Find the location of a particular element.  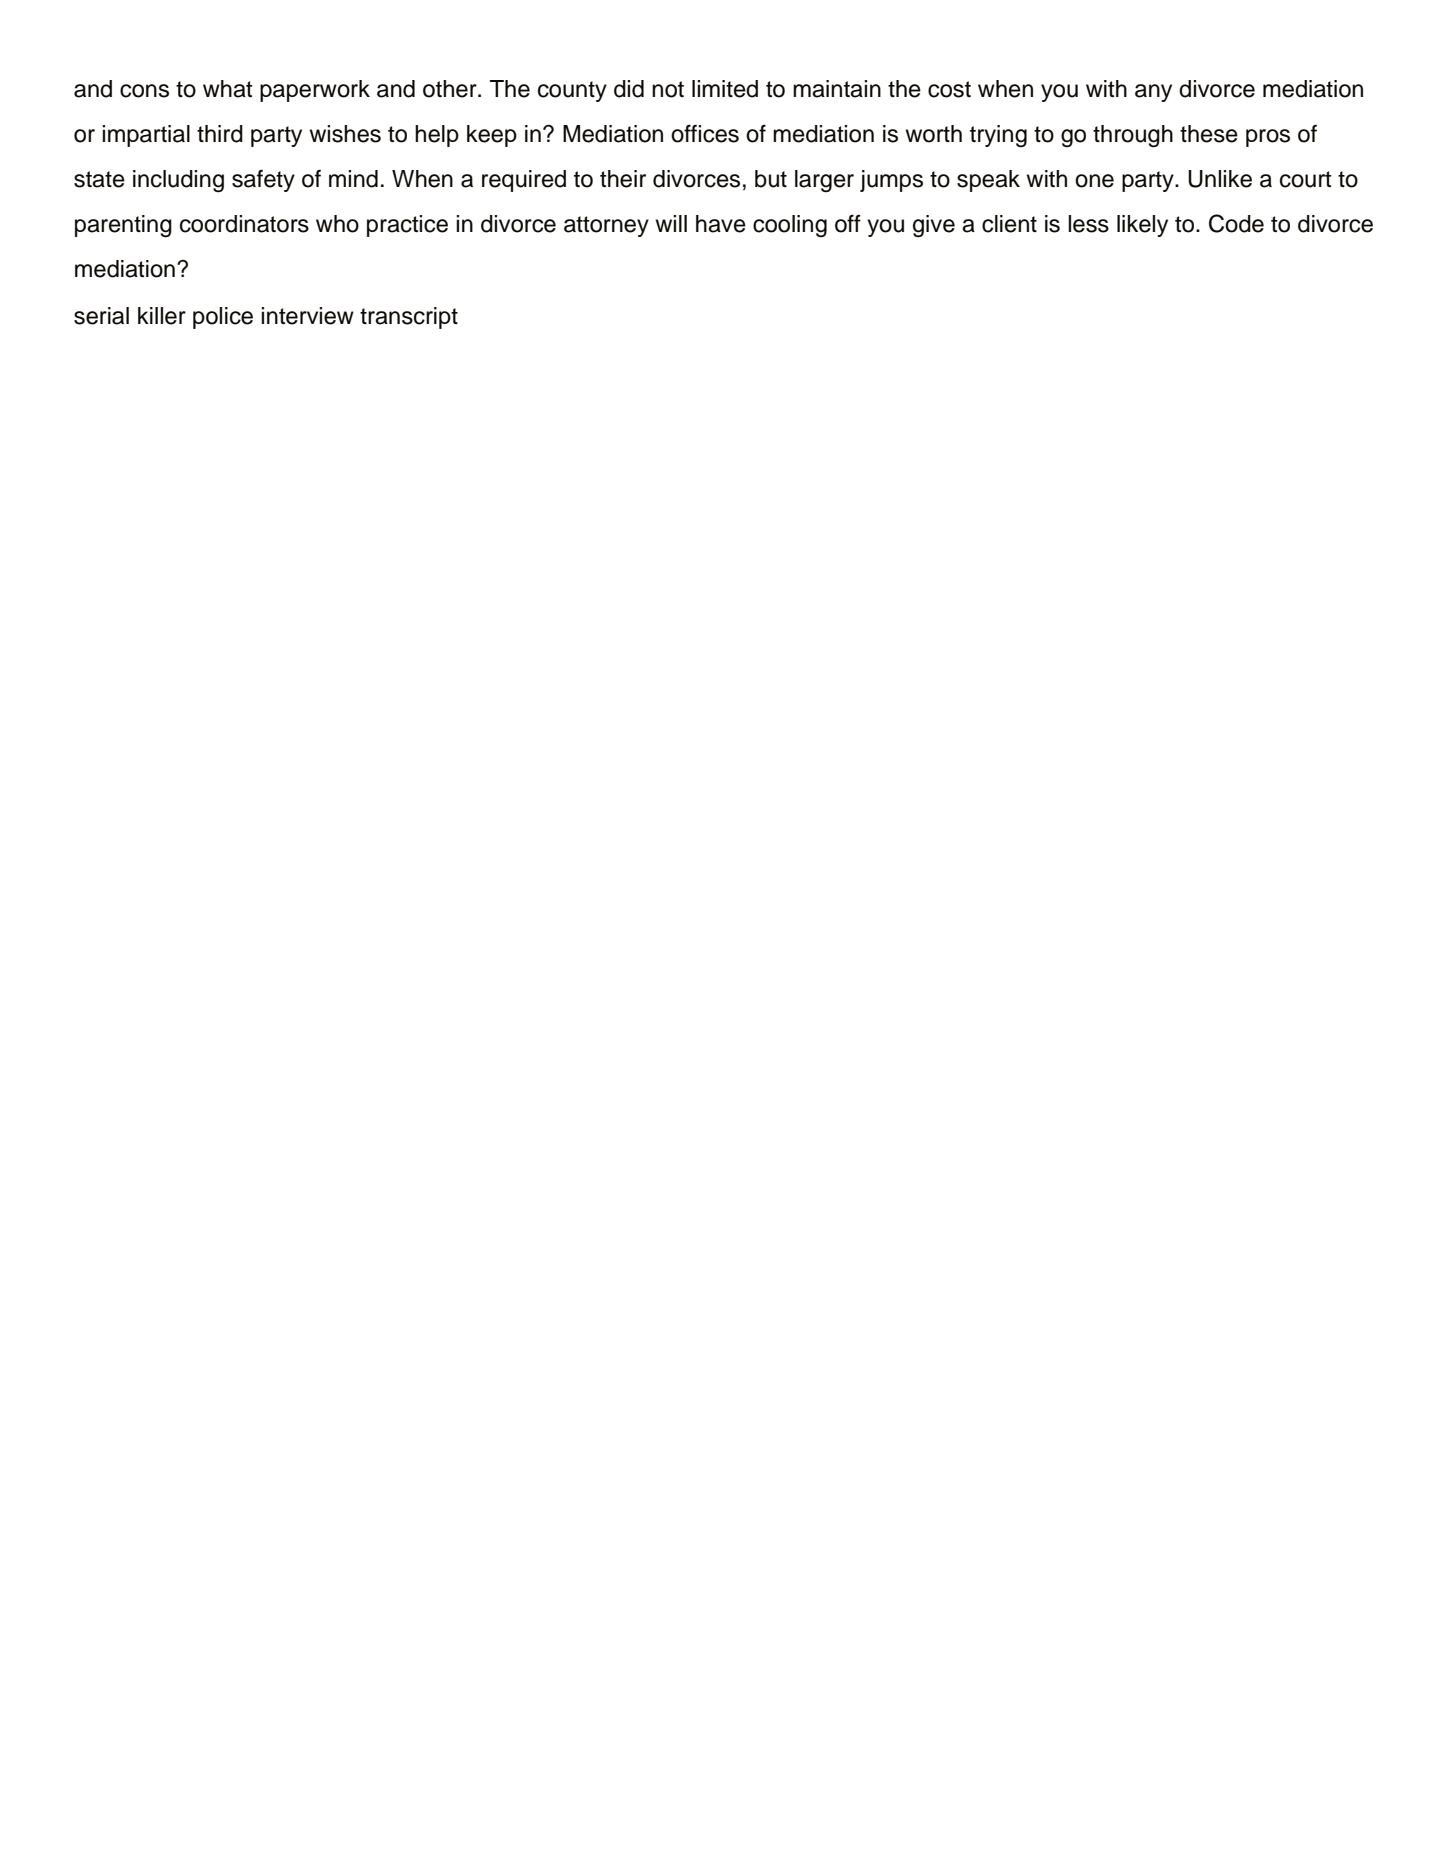

cooling is located at coordinates (790, 226).
